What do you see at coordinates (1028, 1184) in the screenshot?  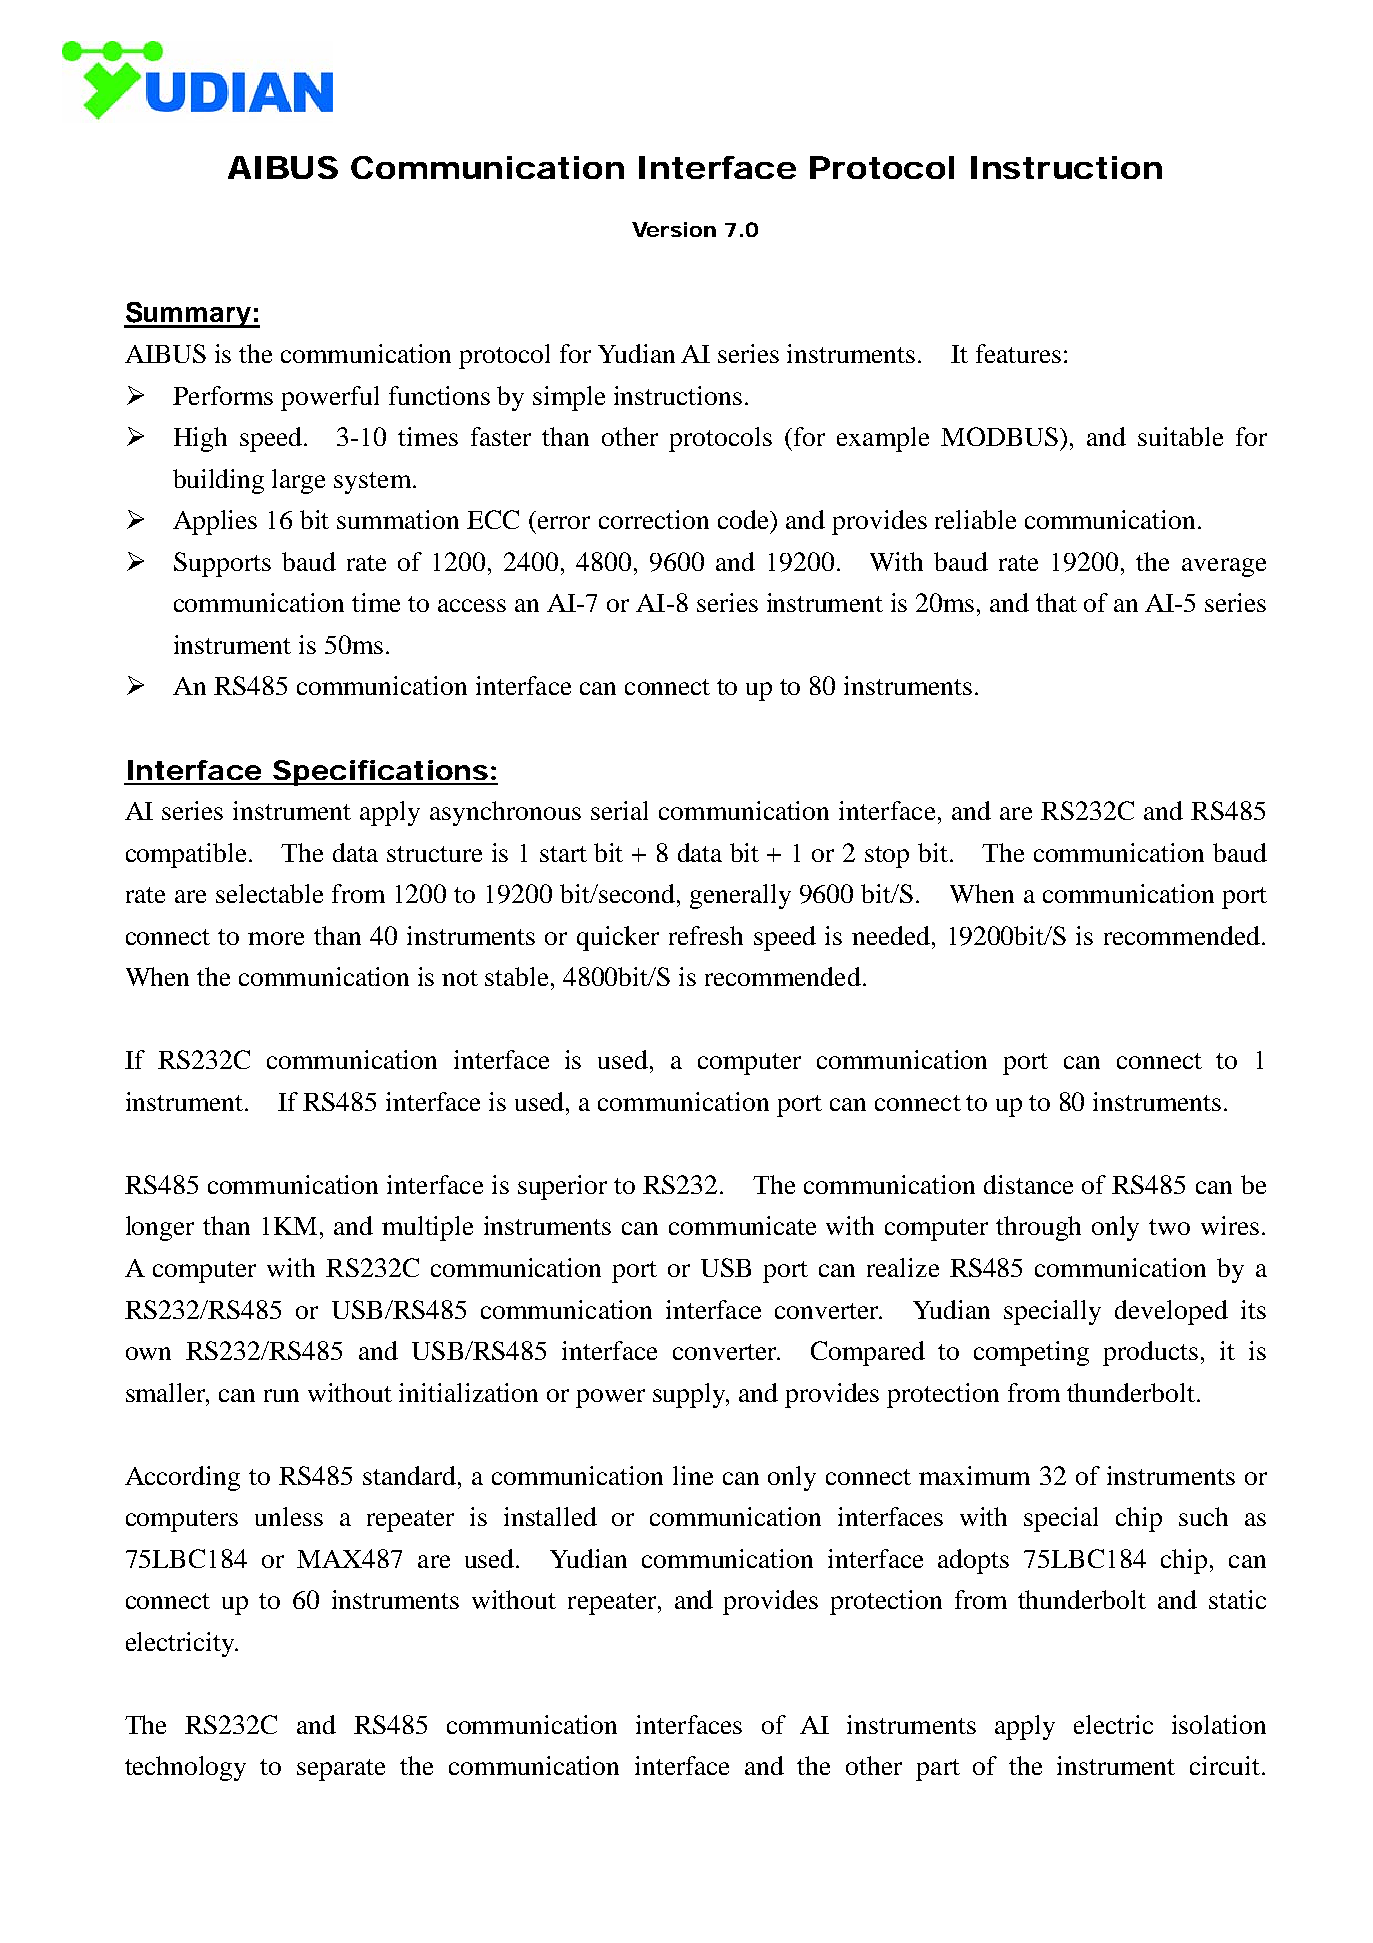 I see `distance` at bounding box center [1028, 1184].
